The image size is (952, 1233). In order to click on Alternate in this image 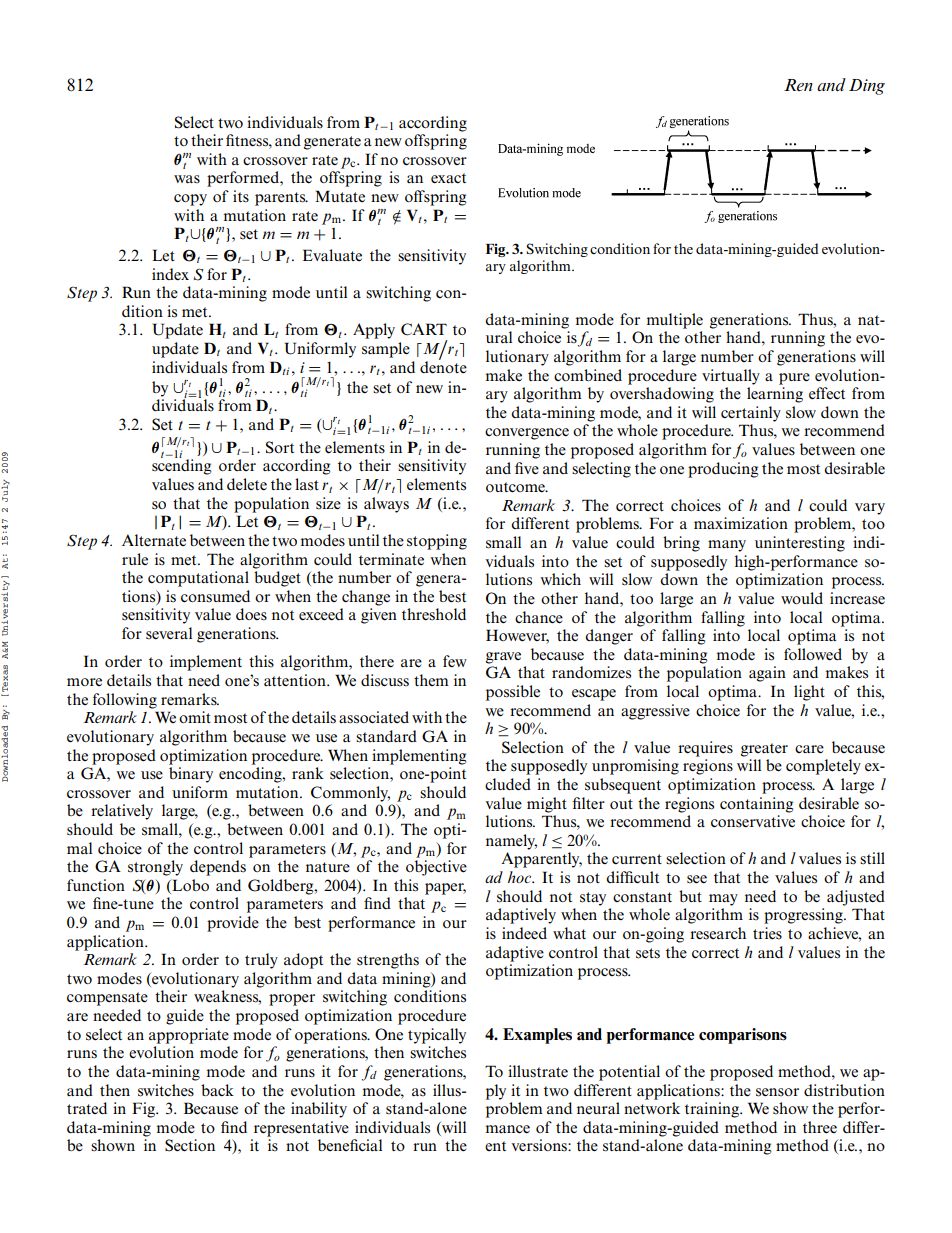, I will do `click(154, 540)`.
